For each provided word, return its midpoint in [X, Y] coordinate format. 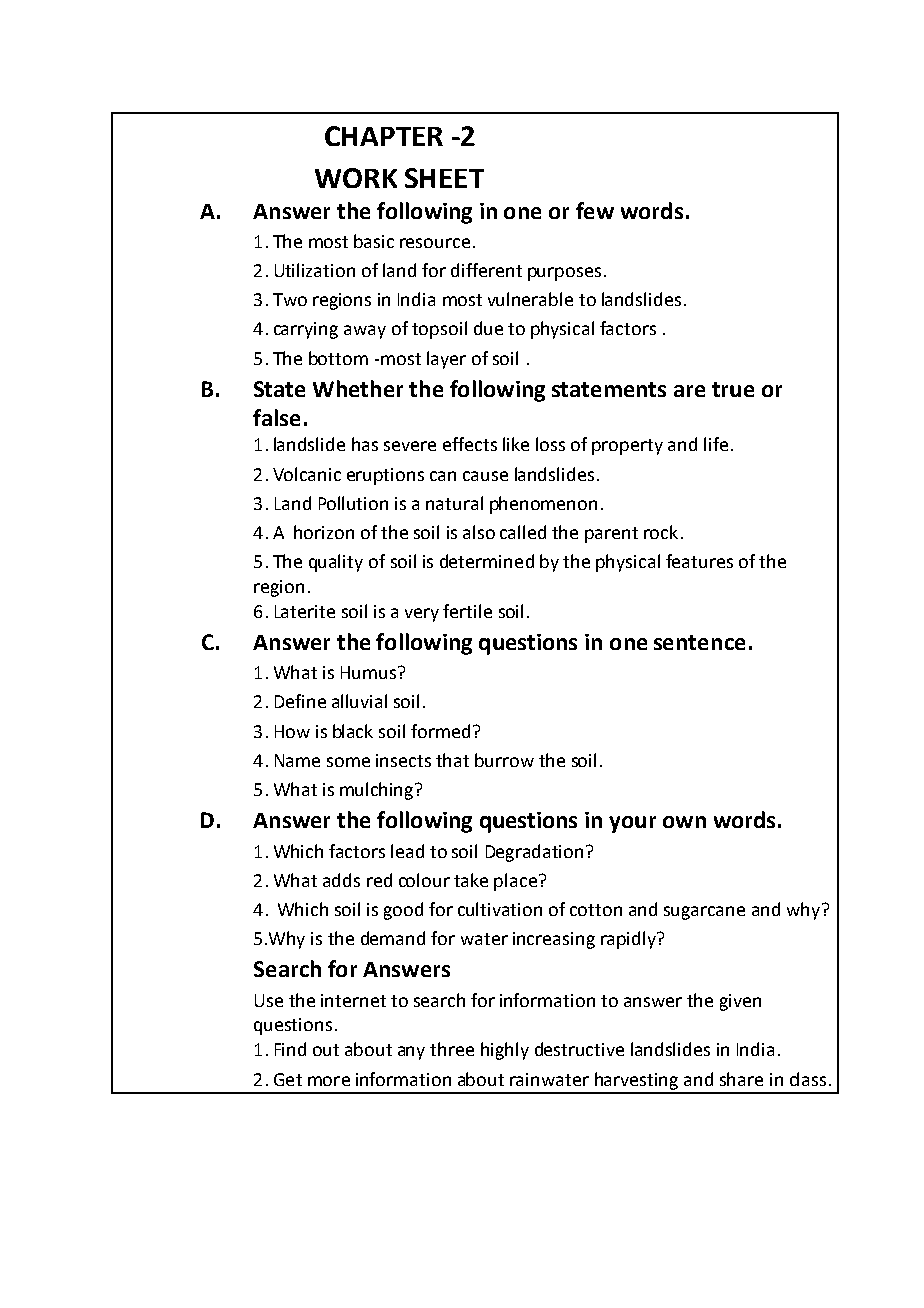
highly [505, 1051]
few [595, 210]
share [741, 1079]
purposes [564, 274]
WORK [356, 178]
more [329, 1081]
